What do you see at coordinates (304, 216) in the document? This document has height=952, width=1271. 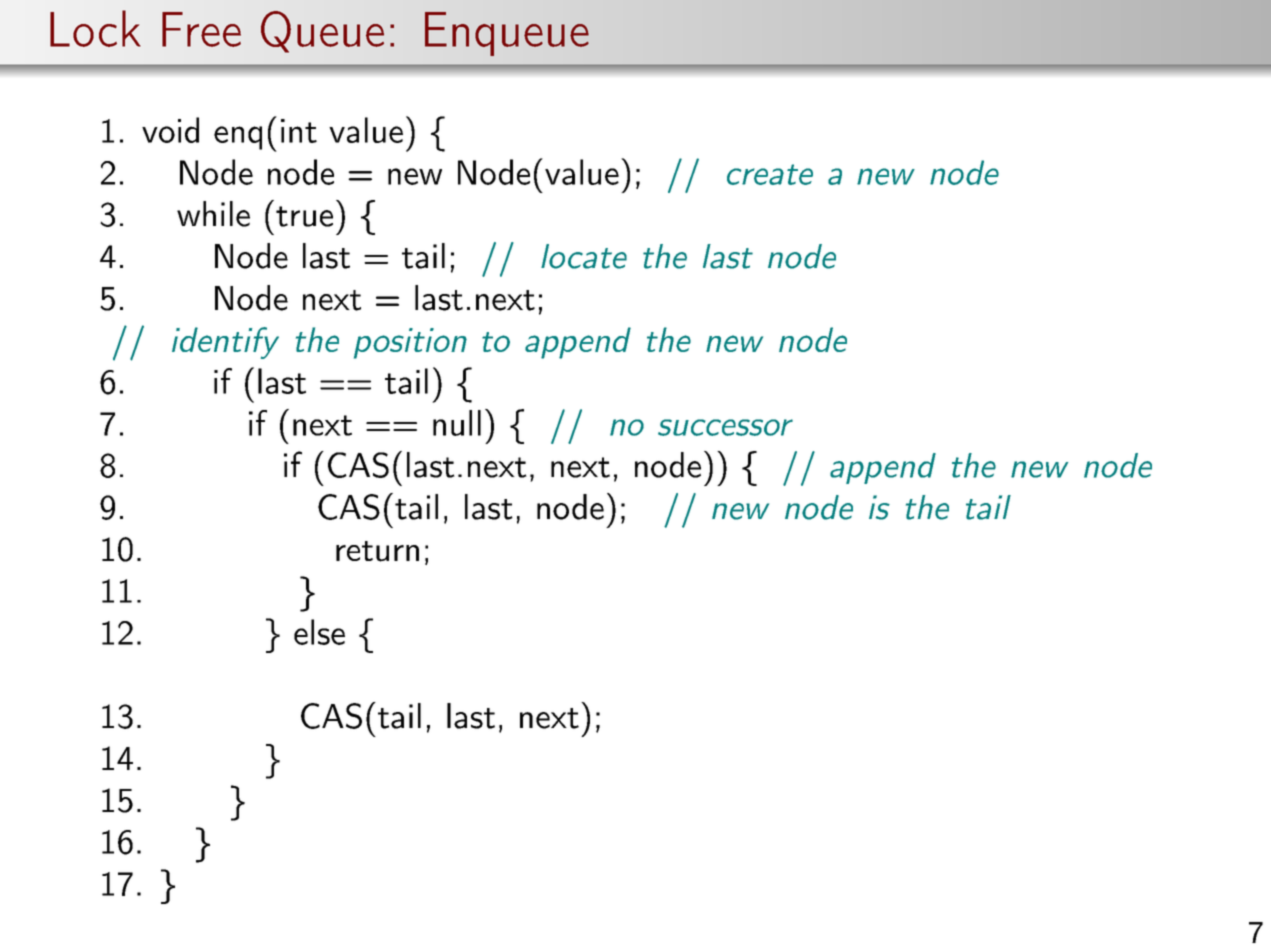 I see `true` at bounding box center [304, 216].
